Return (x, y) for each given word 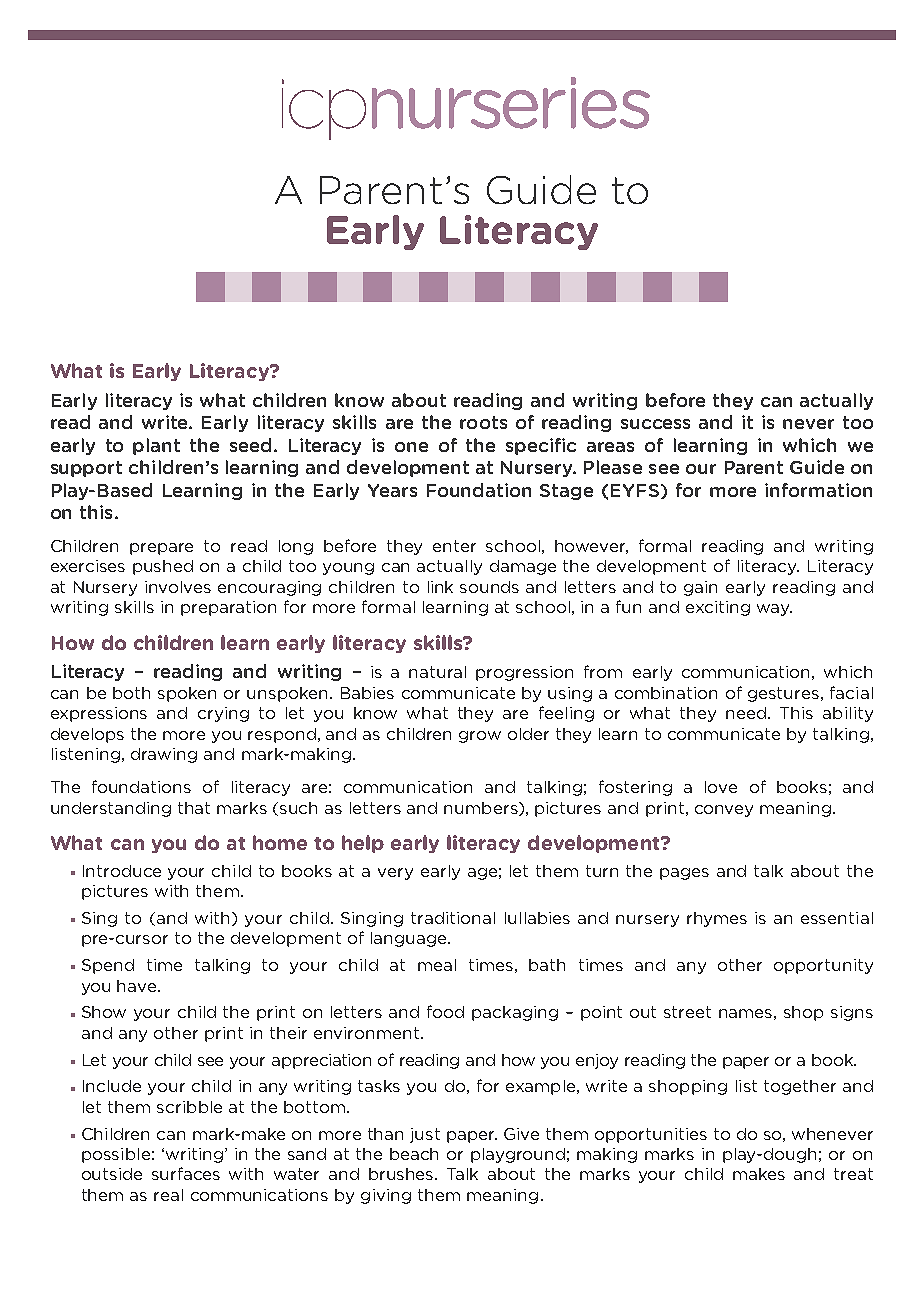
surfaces (186, 1173)
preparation (228, 608)
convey (724, 811)
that (194, 808)
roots (483, 422)
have (138, 986)
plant (156, 446)
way (774, 610)
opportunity (823, 966)
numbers (482, 809)
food (445, 1011)
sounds (489, 587)
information (818, 490)
